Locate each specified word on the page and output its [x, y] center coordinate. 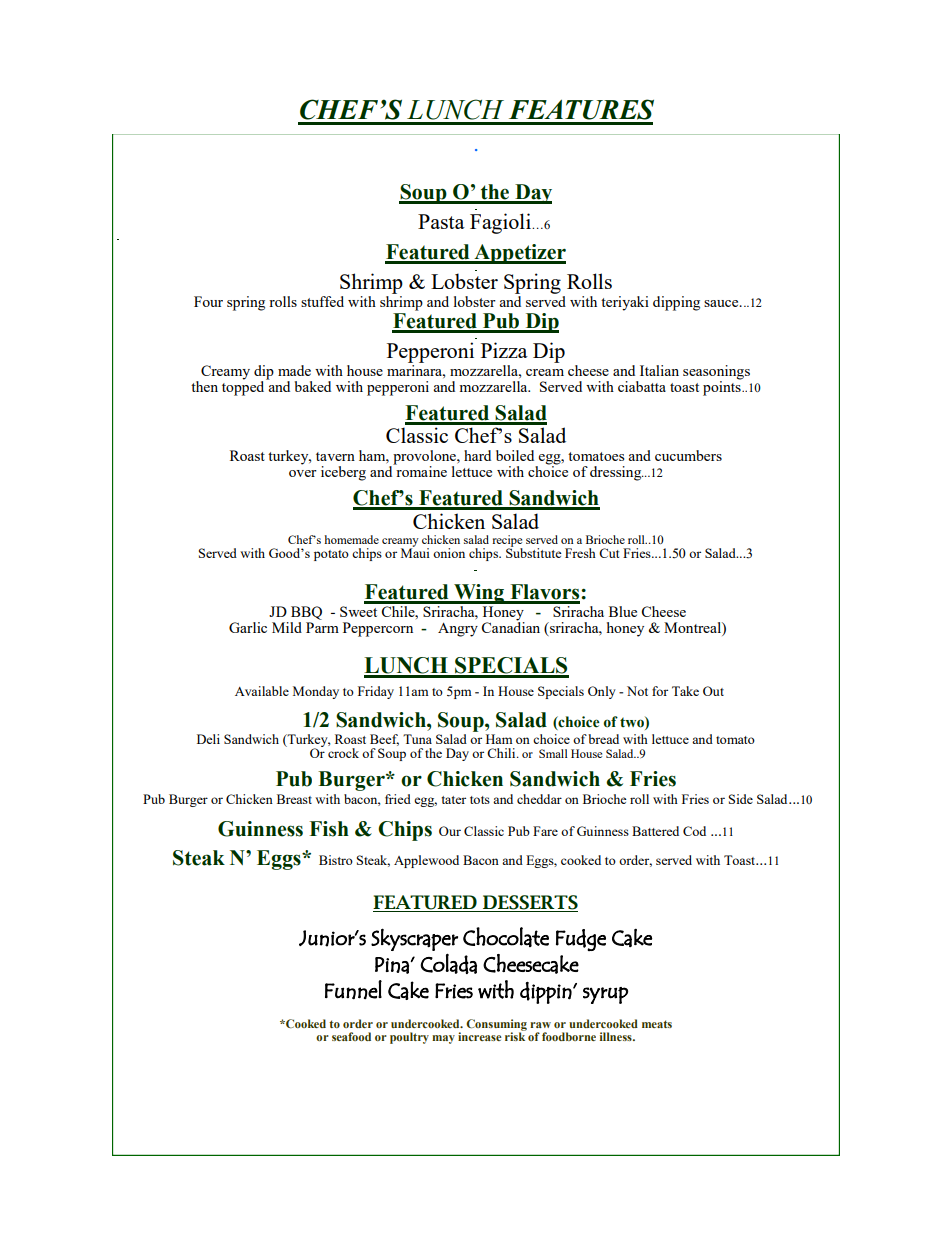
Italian [659, 370]
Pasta [441, 221]
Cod [694, 831]
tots [480, 800]
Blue [623, 611]
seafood [351, 1036]
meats [657, 1024]
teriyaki [625, 303]
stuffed [322, 301]
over [303, 473]
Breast [294, 799]
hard [477, 455]
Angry [458, 629]
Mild [287, 627]
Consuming [496, 1026]
